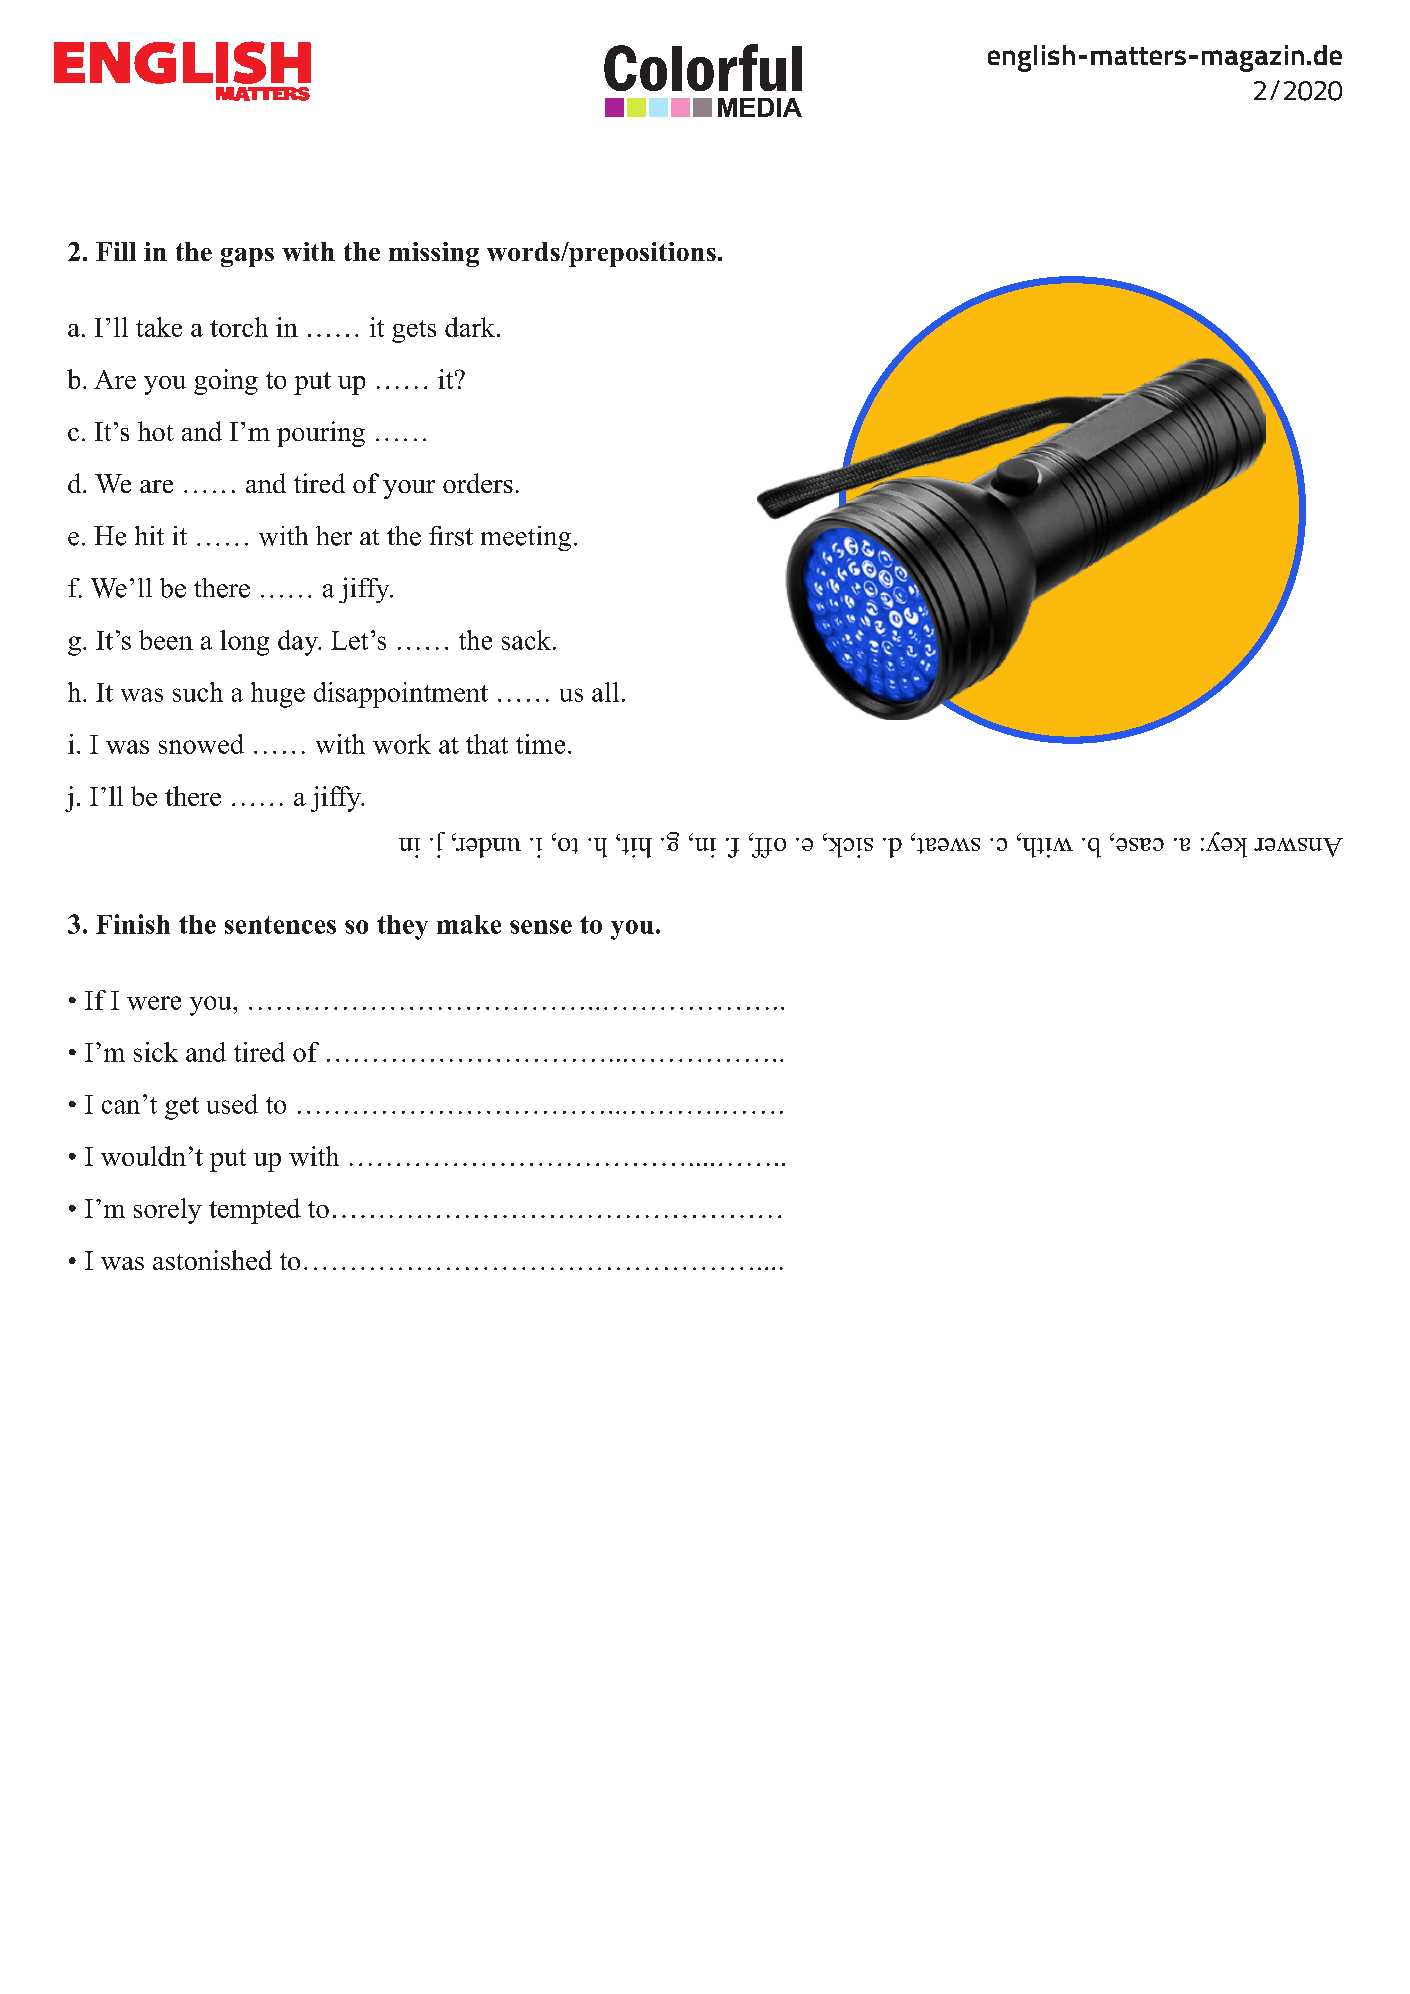 The height and width of the screenshot is (1994, 1410). Describe the element at coordinates (760, 107) in the screenshot. I see `MEDIA` at that location.
